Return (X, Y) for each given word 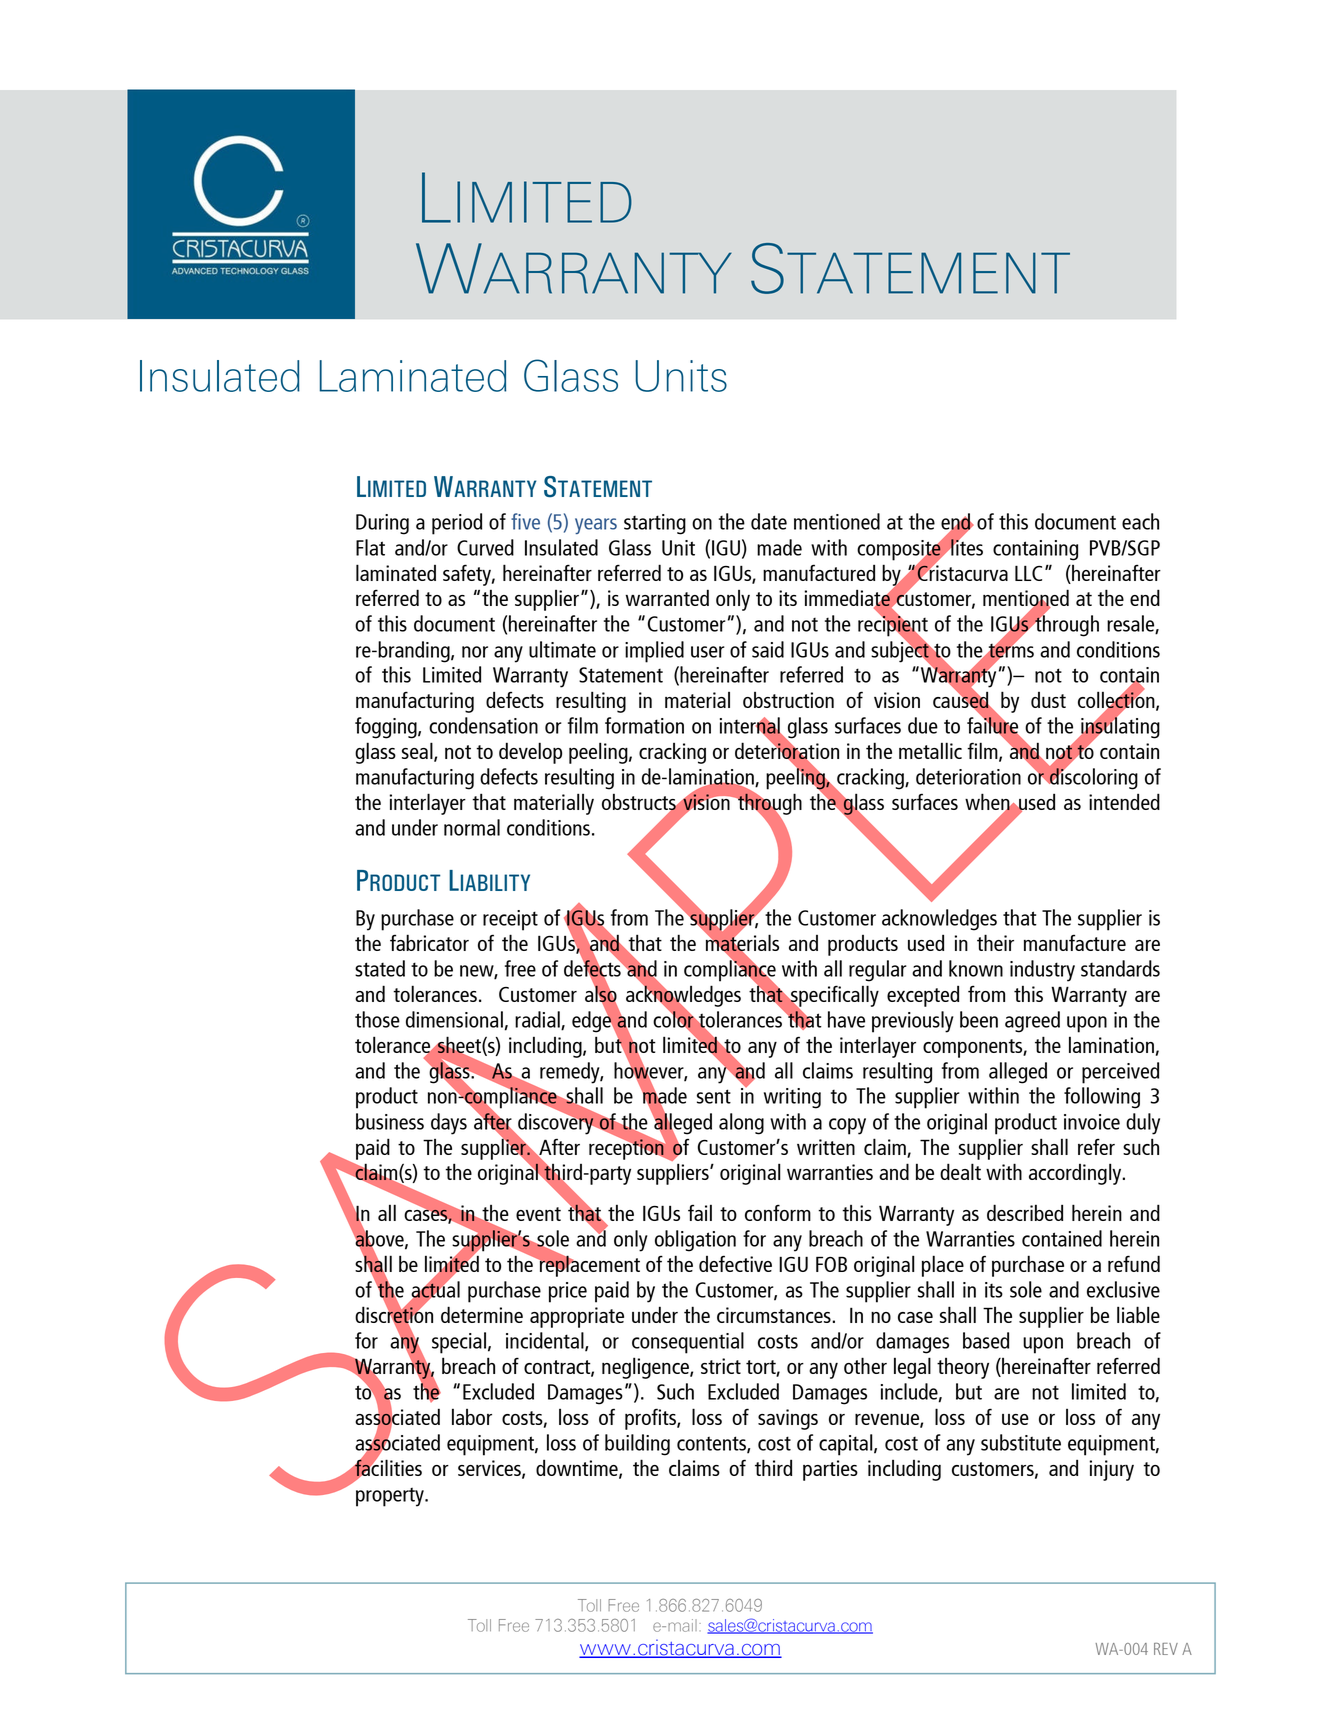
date (769, 521)
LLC (1028, 573)
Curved (485, 547)
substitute (1021, 1442)
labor (472, 1416)
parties (830, 1470)
